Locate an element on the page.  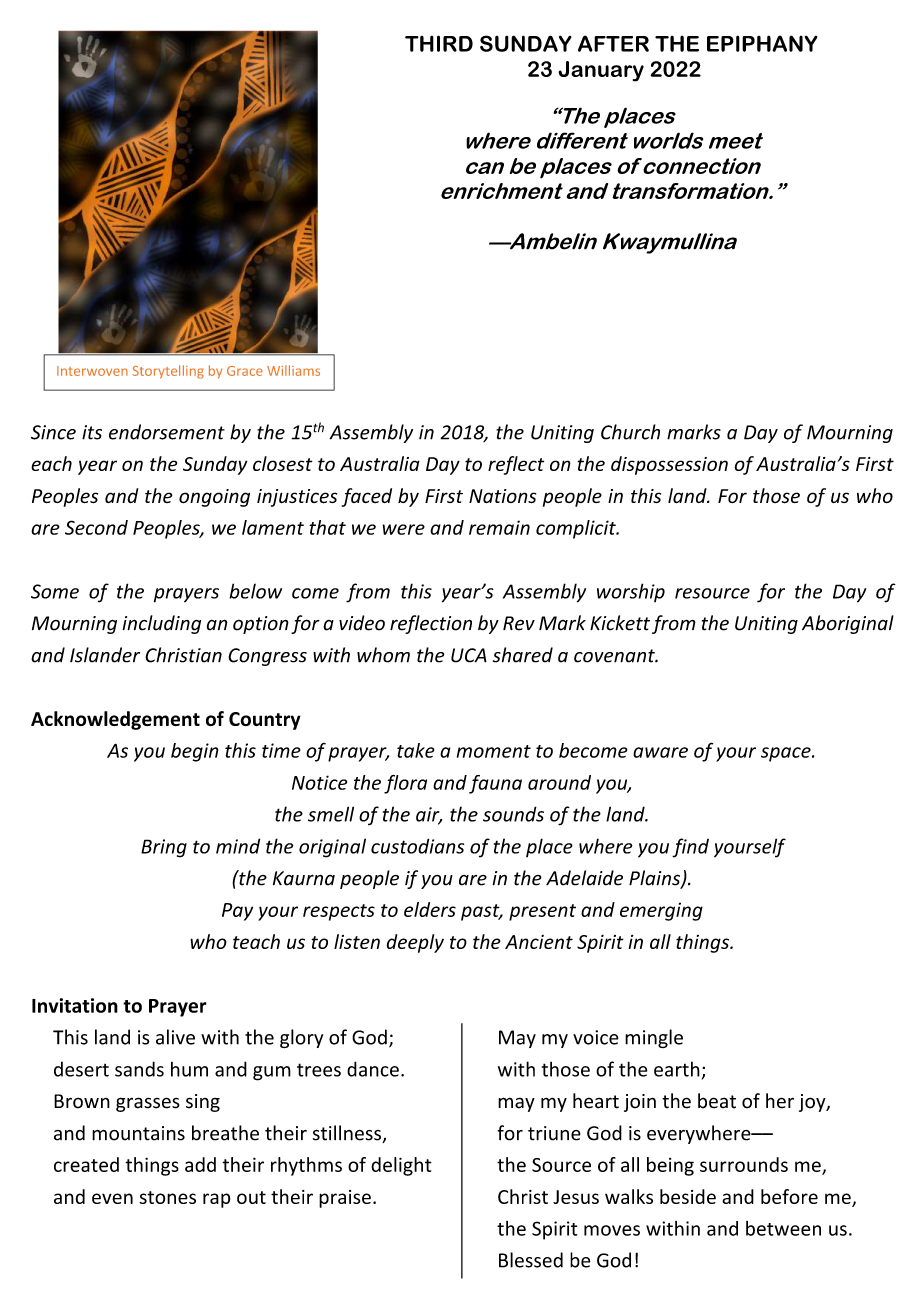
stones is located at coordinates (167, 1197).
